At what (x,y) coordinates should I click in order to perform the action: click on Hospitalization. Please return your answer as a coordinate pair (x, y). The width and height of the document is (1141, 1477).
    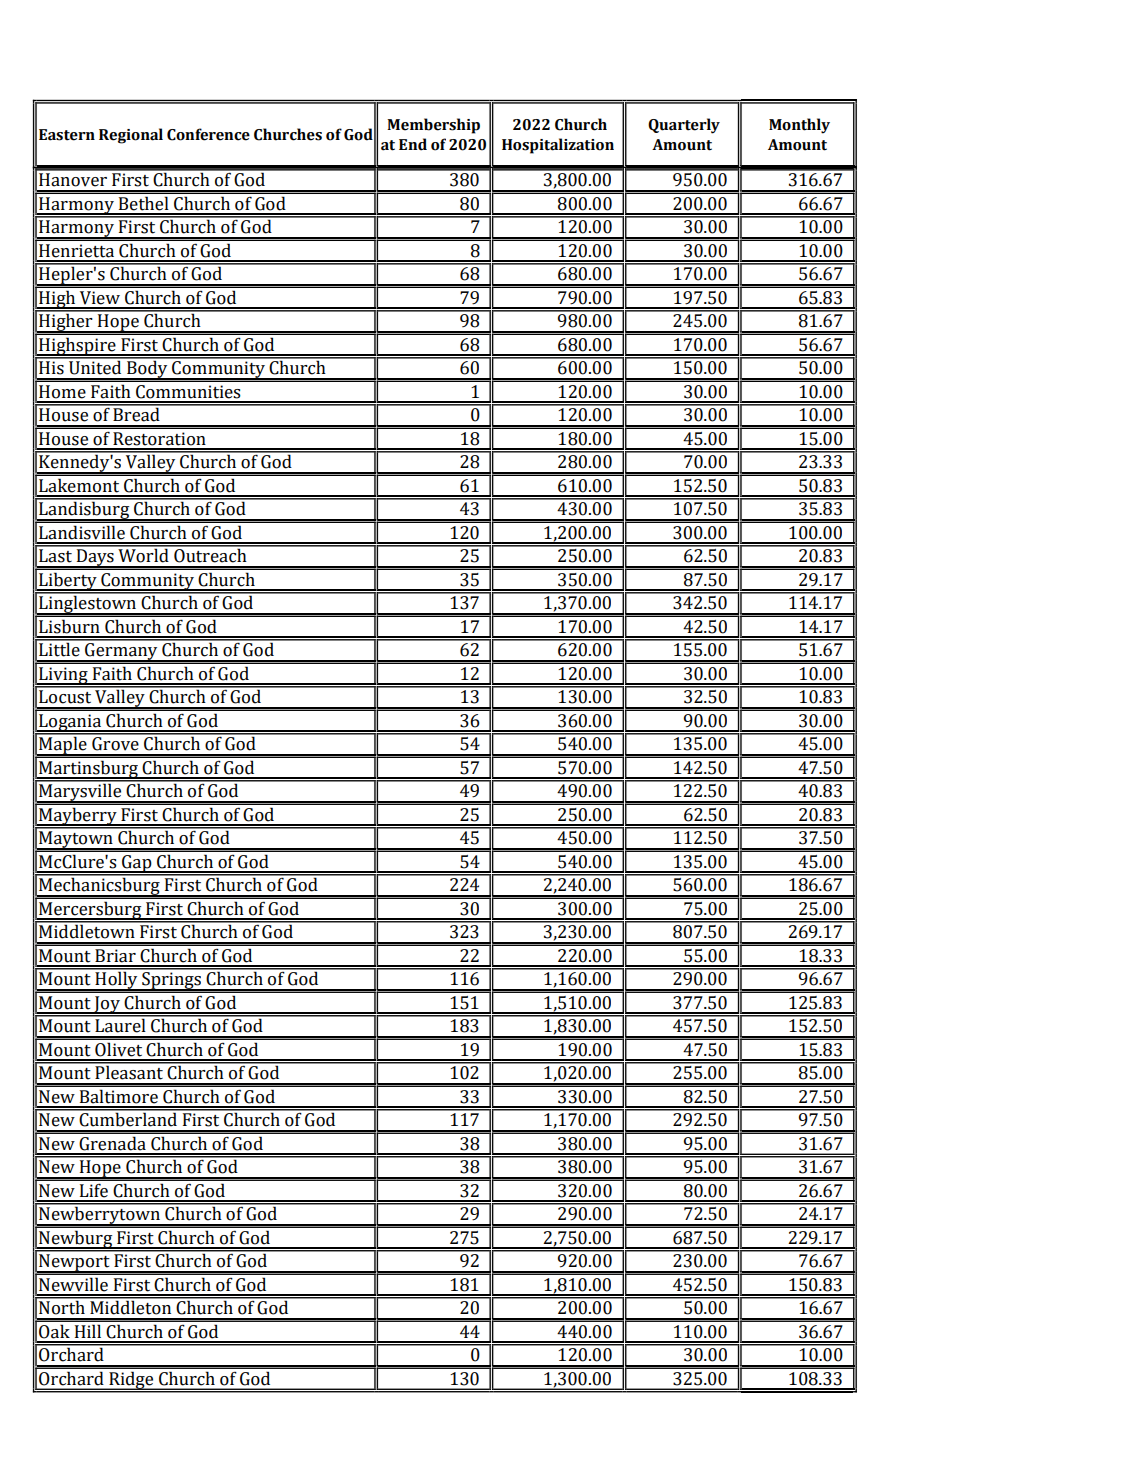
    Looking at the image, I should click on (558, 146).
